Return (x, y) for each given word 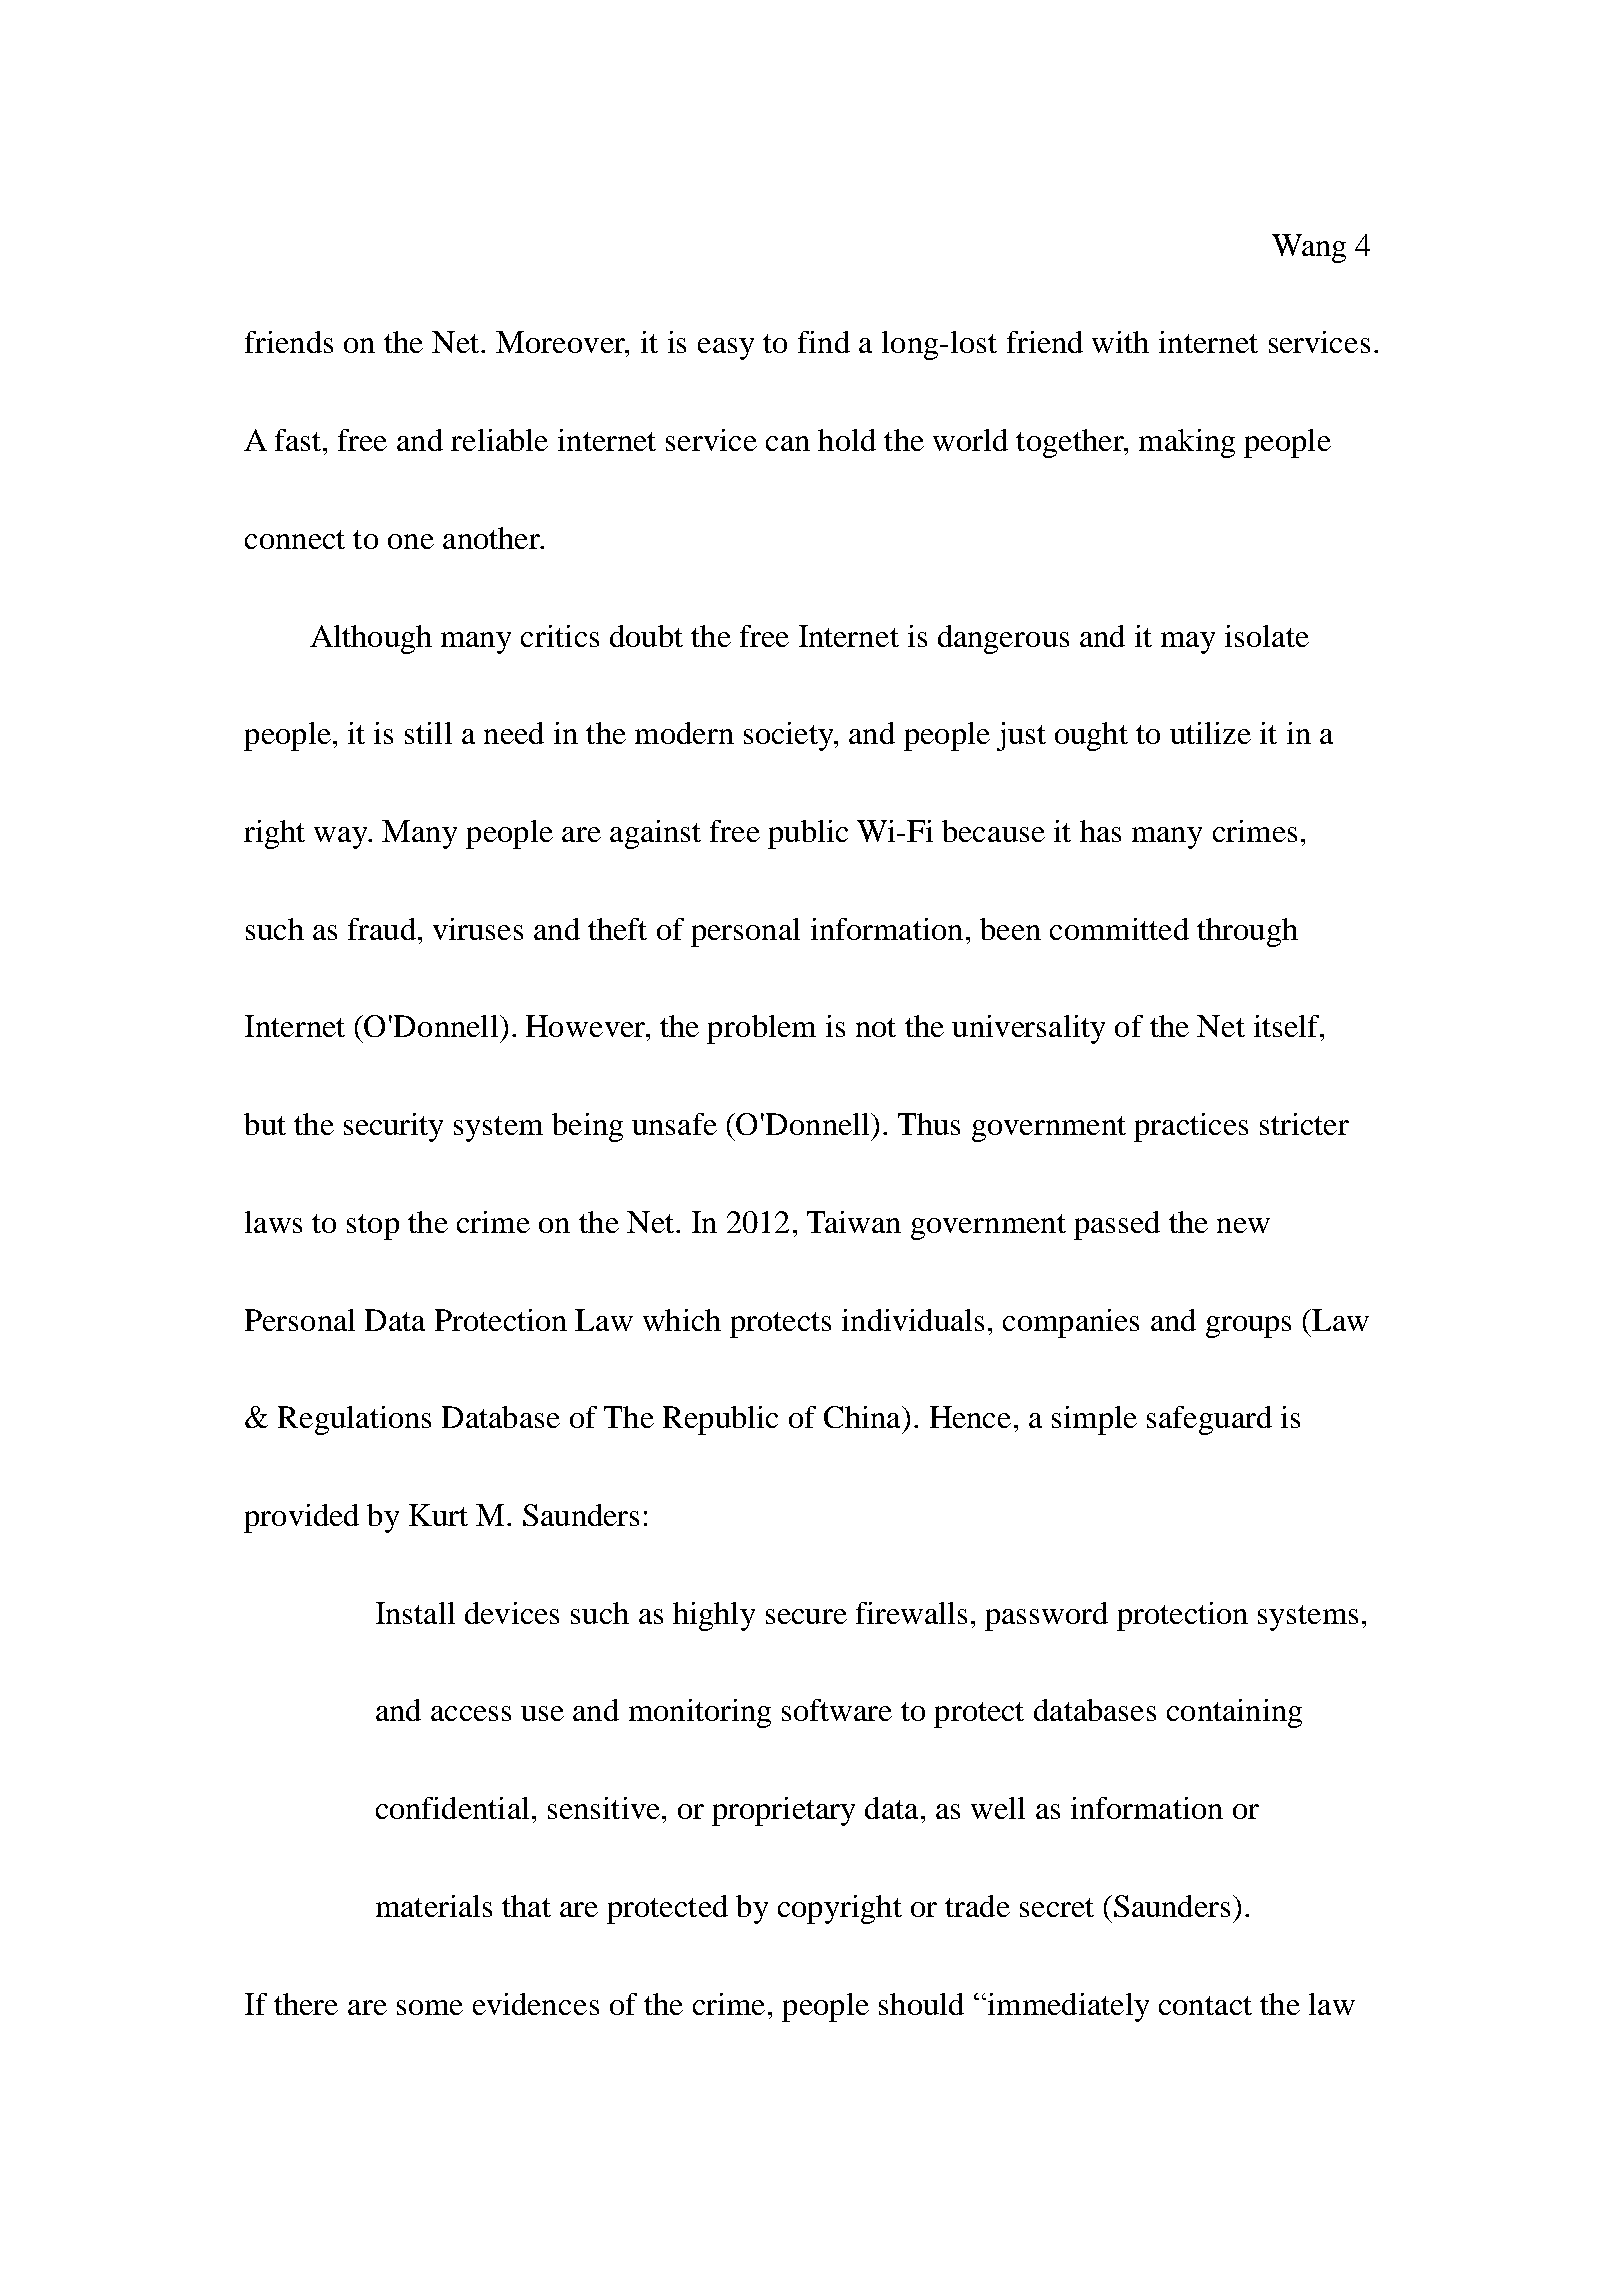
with (1120, 342)
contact (1205, 2005)
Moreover (561, 342)
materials (434, 1906)
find (824, 342)
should (921, 2004)
